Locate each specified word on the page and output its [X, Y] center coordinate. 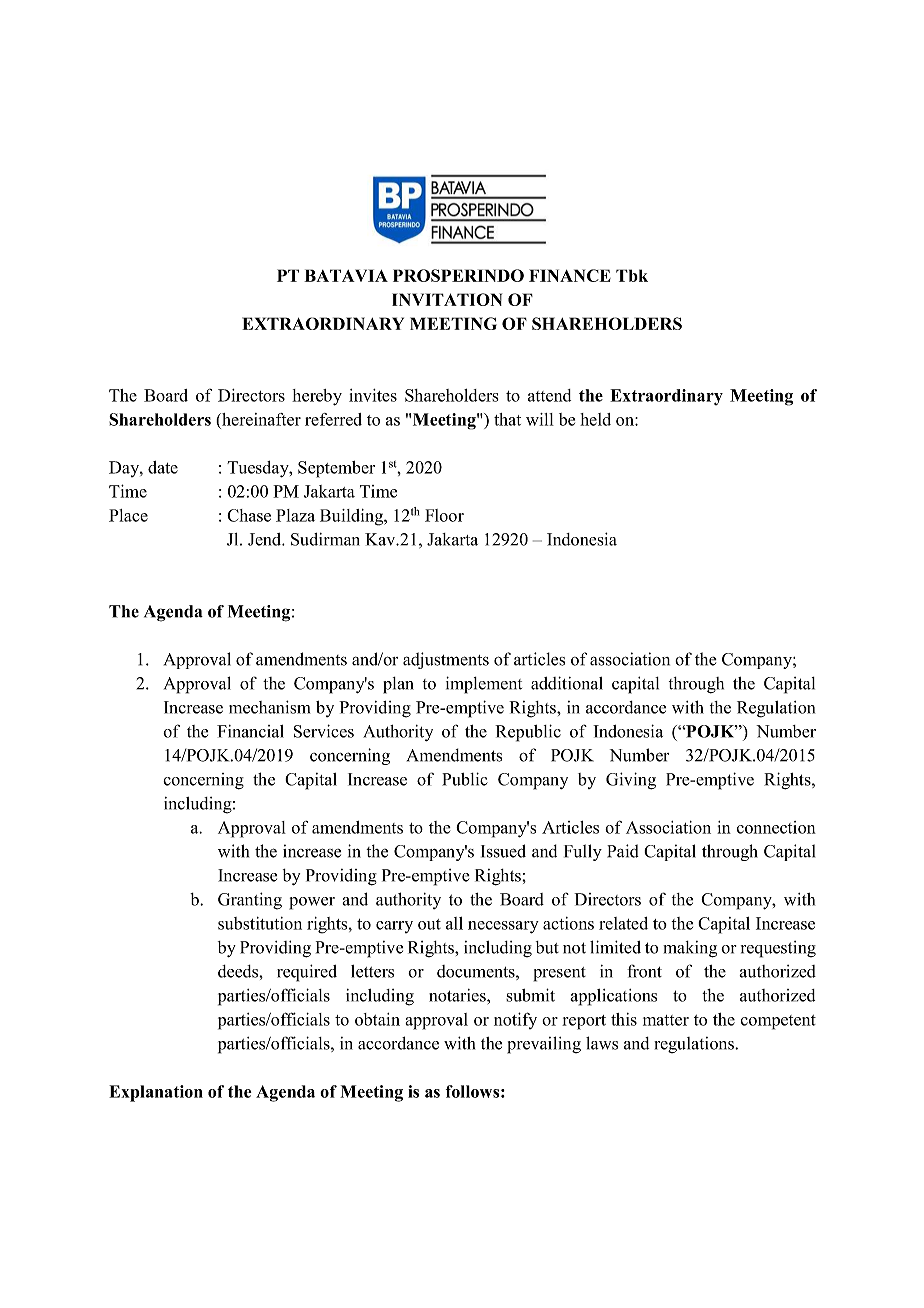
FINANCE [570, 275]
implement [484, 685]
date [163, 467]
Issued [503, 851]
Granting [250, 901]
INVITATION [447, 299]
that [507, 419]
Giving [631, 781]
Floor [444, 515]
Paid [623, 851]
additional [567, 683]
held [595, 419]
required [307, 973]
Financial [250, 731]
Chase [249, 515]
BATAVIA [346, 275]
